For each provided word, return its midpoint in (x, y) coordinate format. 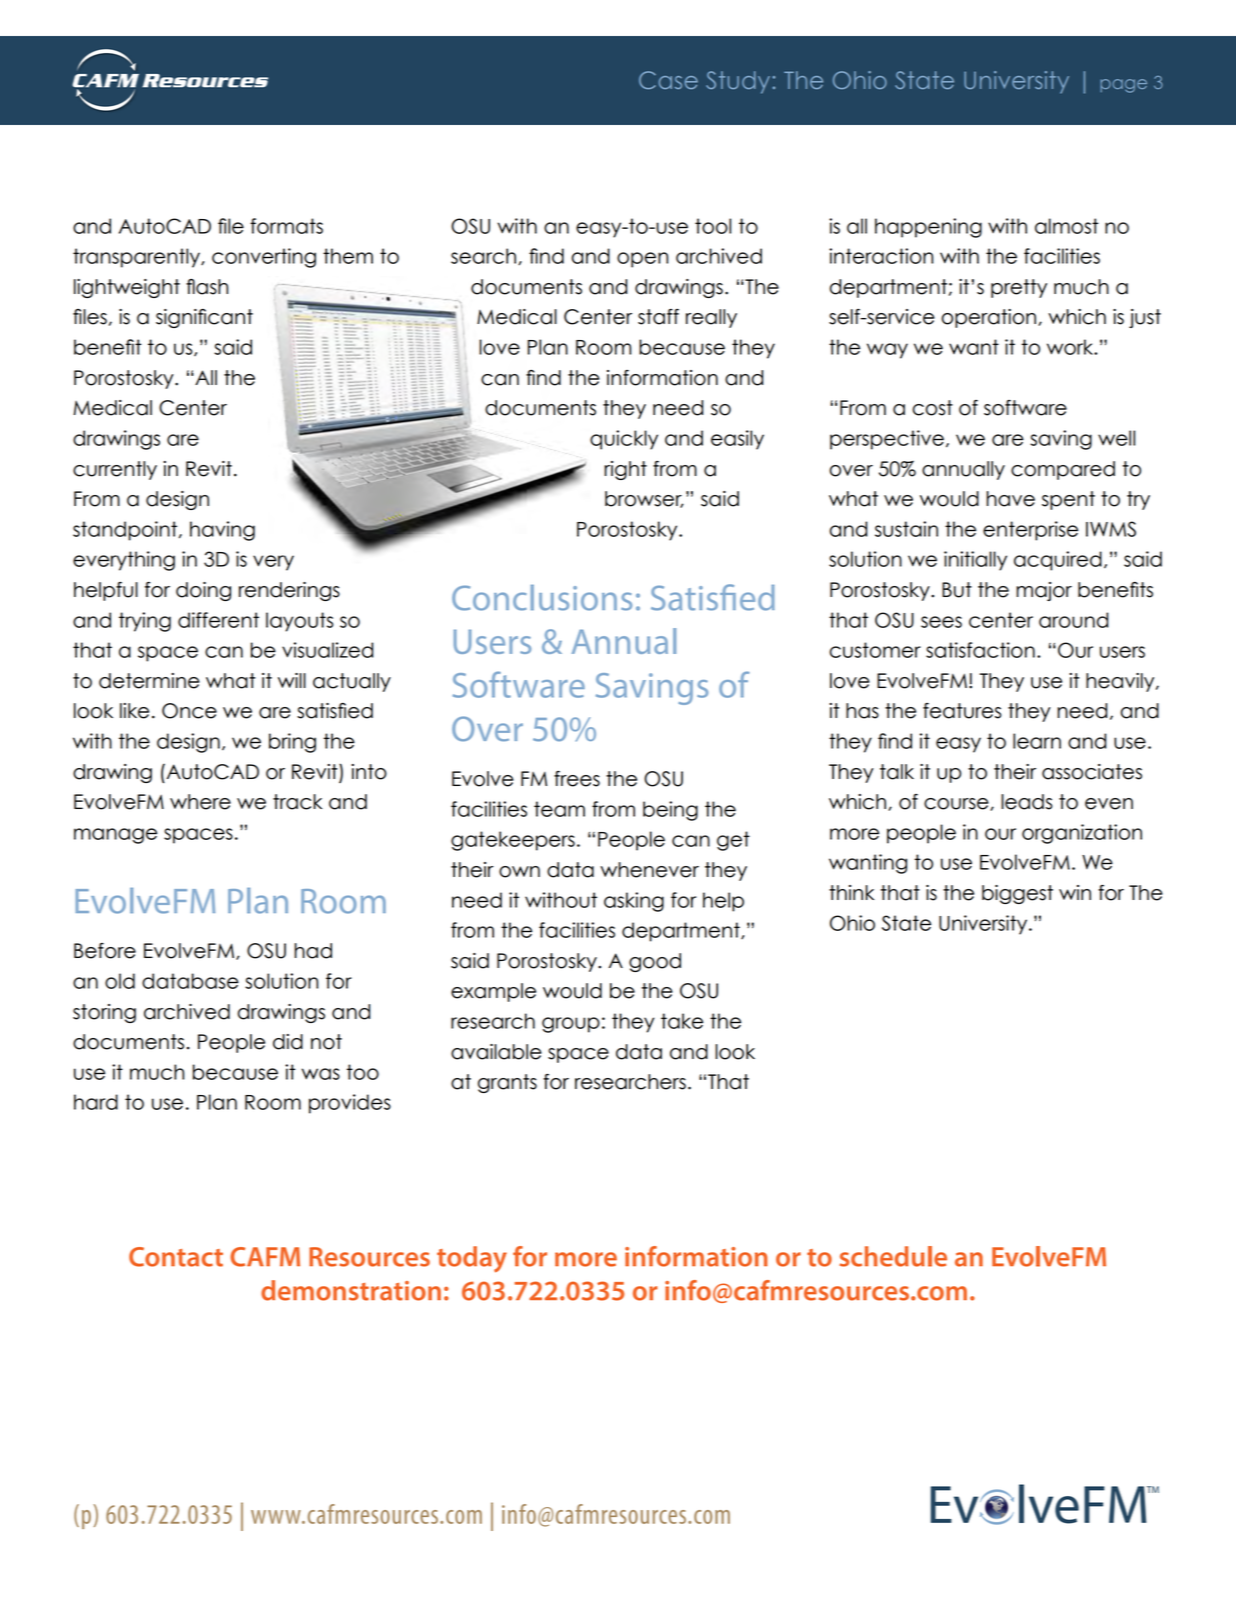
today (472, 1259)
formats (286, 226)
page (1123, 86)
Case (668, 80)
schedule (893, 1256)
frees (577, 779)
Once (189, 711)
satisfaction (980, 650)
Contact (176, 1257)
